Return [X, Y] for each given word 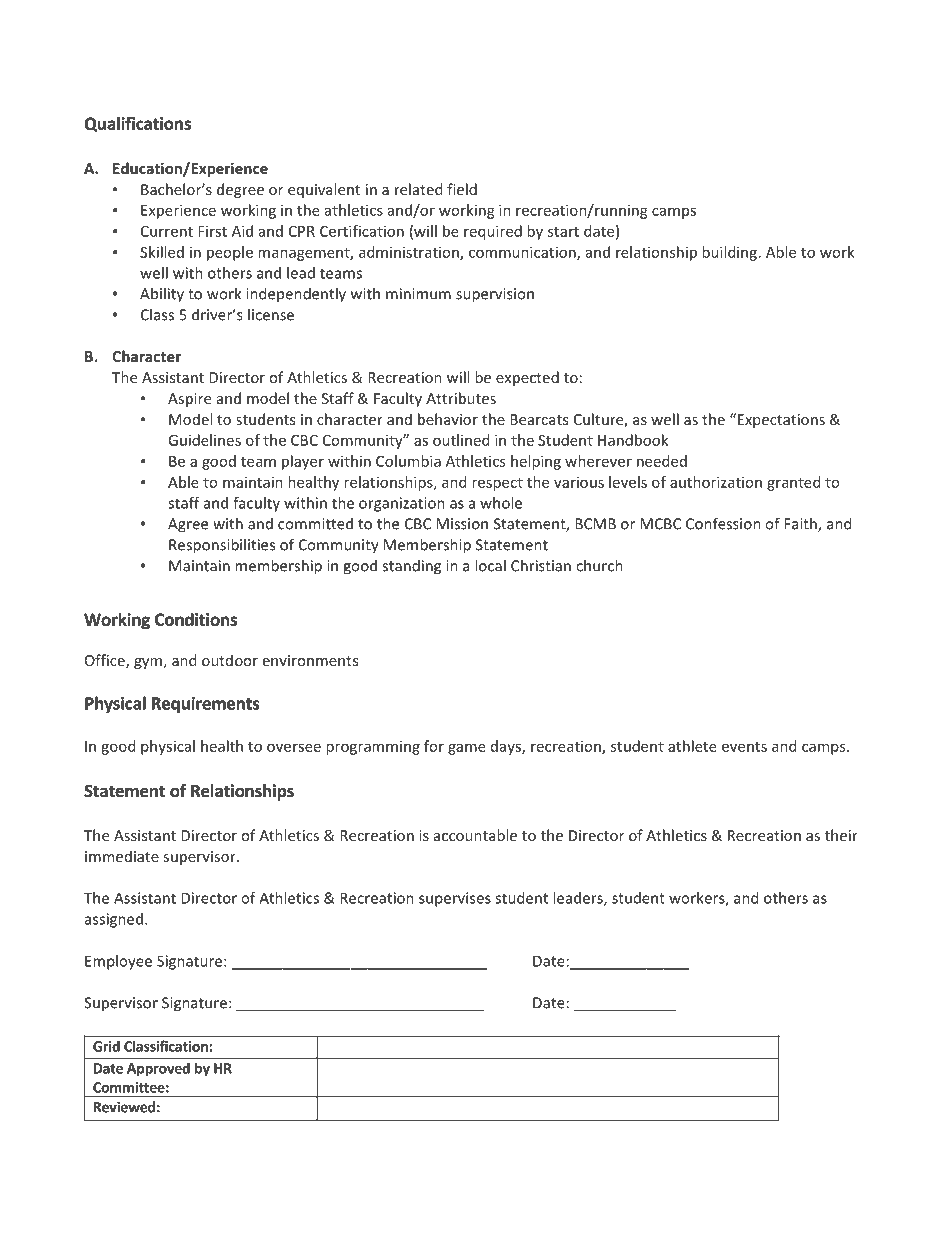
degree [240, 190]
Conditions [196, 619]
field [462, 189]
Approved [158, 1069]
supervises [455, 899]
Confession [723, 523]
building [729, 253]
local [490, 565]
